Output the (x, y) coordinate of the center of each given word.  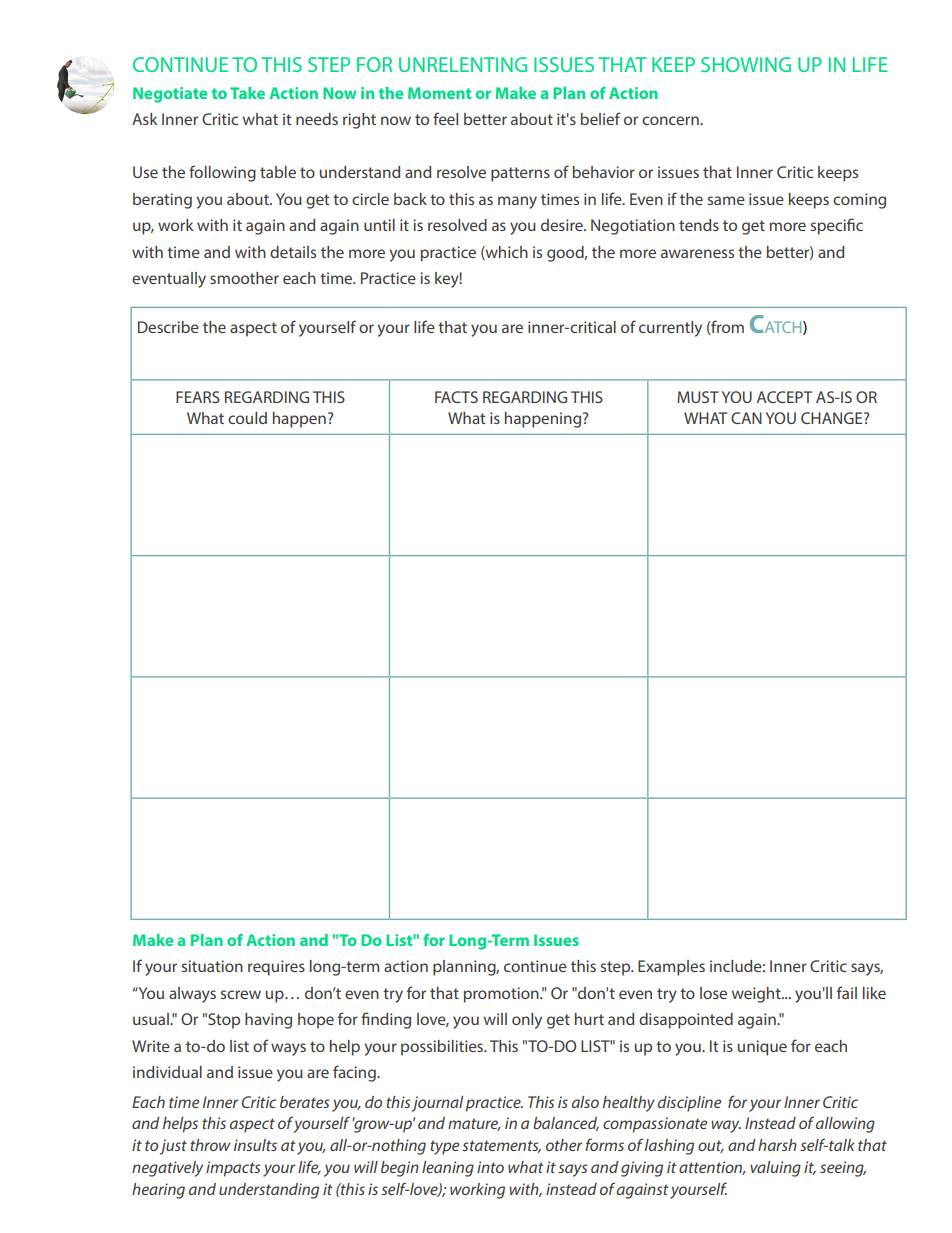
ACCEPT (784, 397)
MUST (698, 397)
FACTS (456, 397)
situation (212, 966)
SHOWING (746, 64)
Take (247, 93)
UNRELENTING (463, 64)
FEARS (198, 397)
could (247, 418)
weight (757, 995)
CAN (746, 418)
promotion (502, 995)
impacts (233, 1169)
